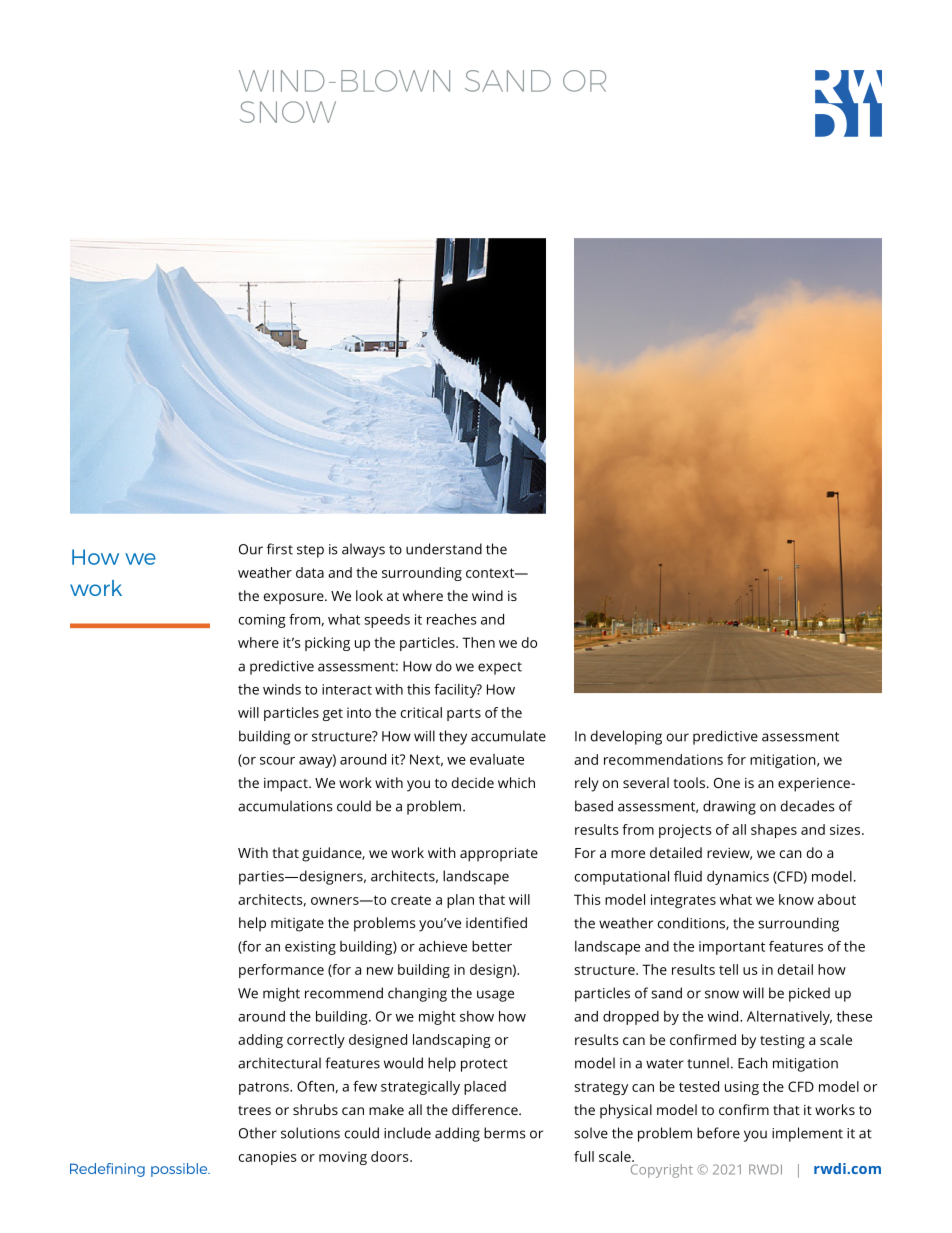  Describe the element at coordinates (277, 761) in the screenshot. I see `scour` at that location.
